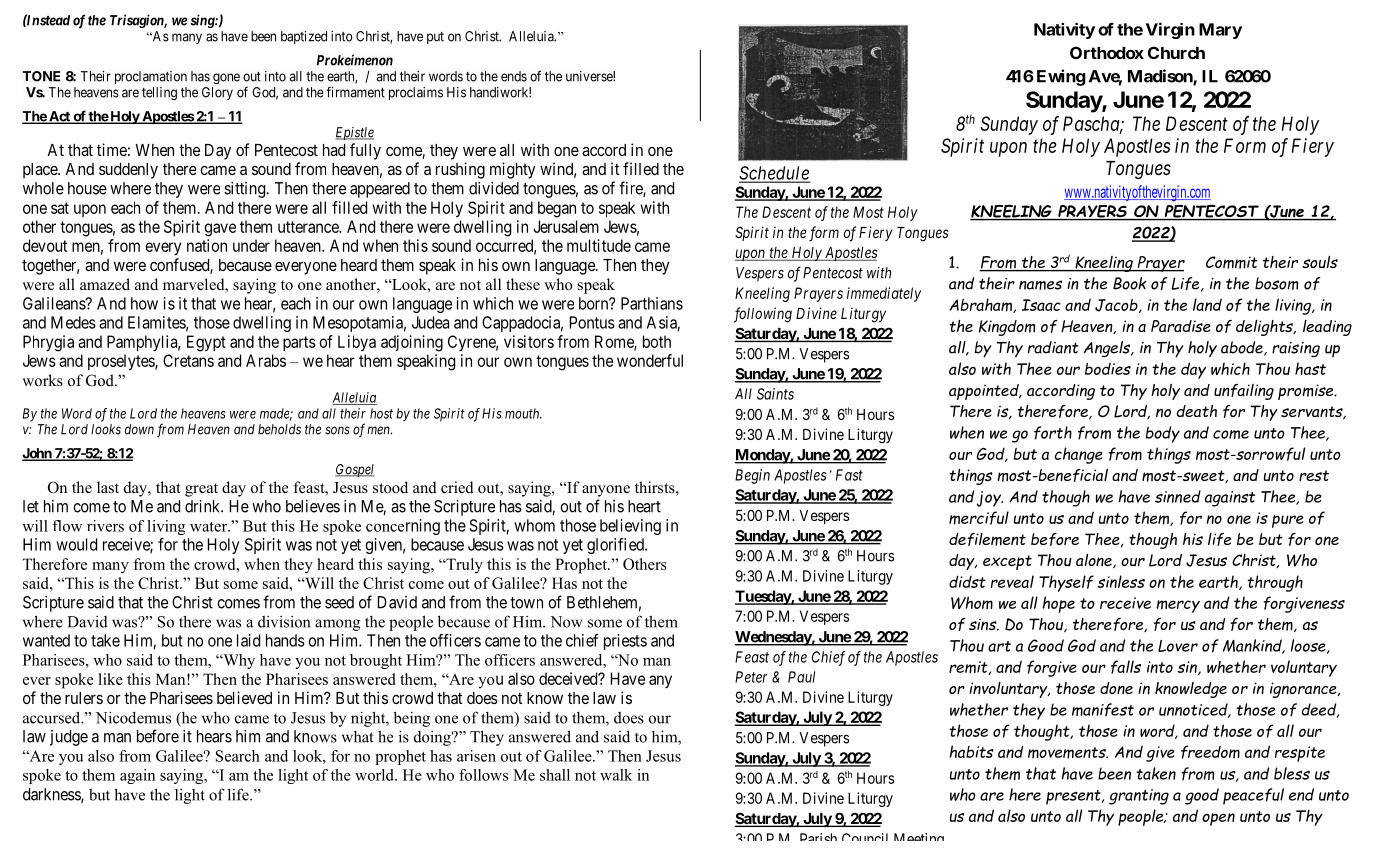 The image size is (1400, 850). I want to click on down, so click(139, 429).
